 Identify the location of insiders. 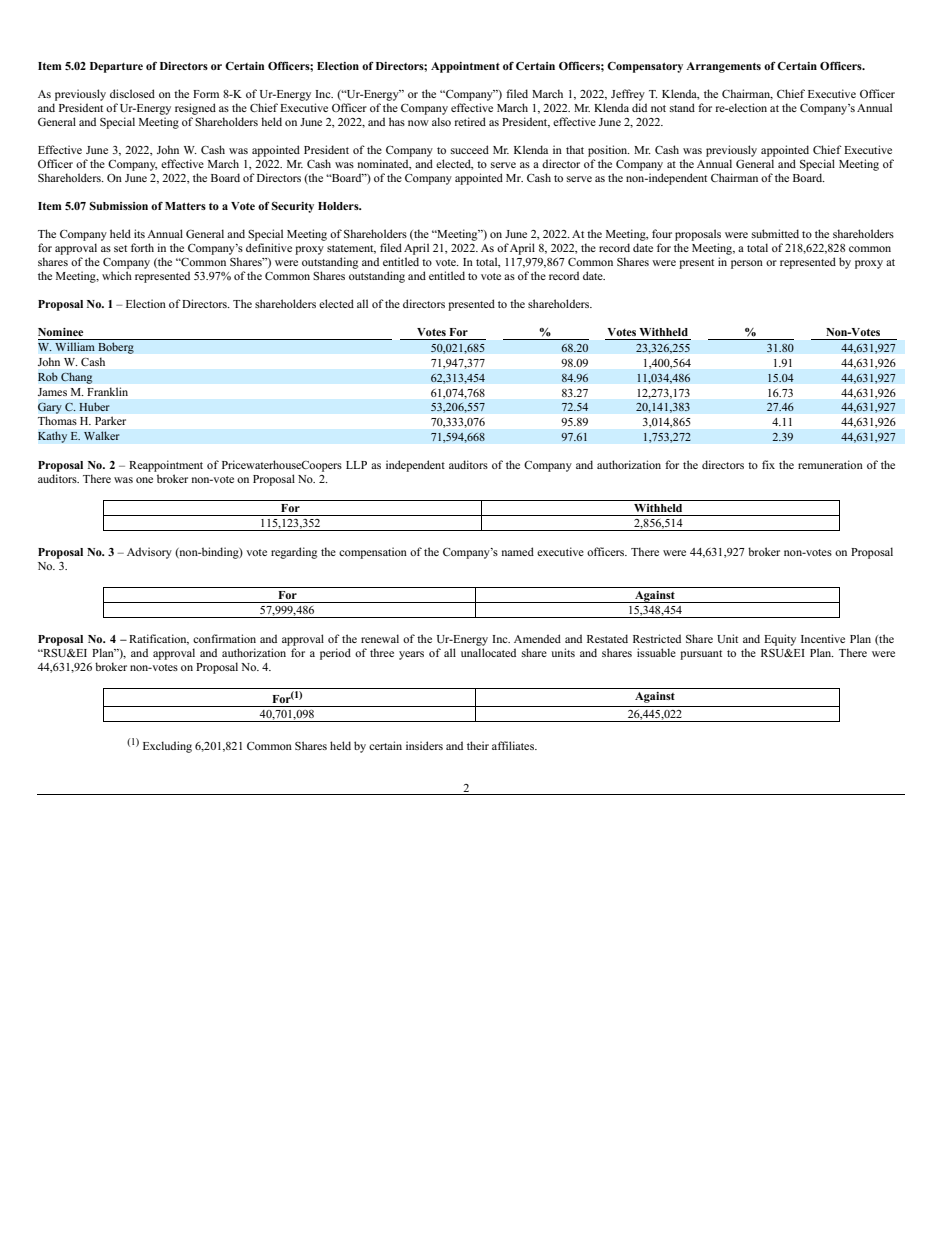
(424, 745).
